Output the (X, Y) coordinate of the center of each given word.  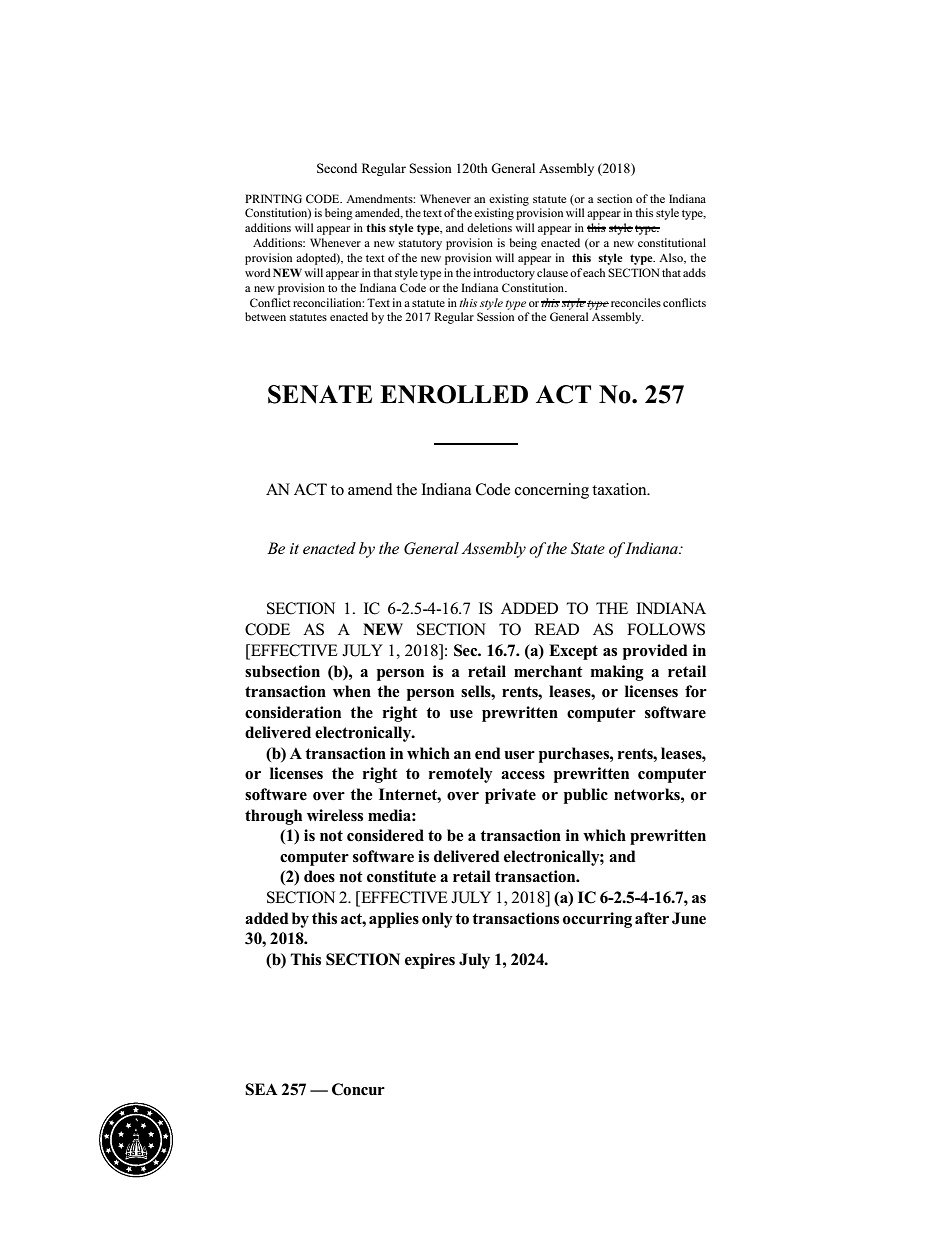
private (510, 796)
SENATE (320, 394)
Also (672, 258)
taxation (620, 489)
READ (557, 629)
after (652, 918)
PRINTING (273, 198)
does (319, 876)
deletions (489, 227)
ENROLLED (454, 394)
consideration (293, 712)
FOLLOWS (666, 629)
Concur (358, 1089)
